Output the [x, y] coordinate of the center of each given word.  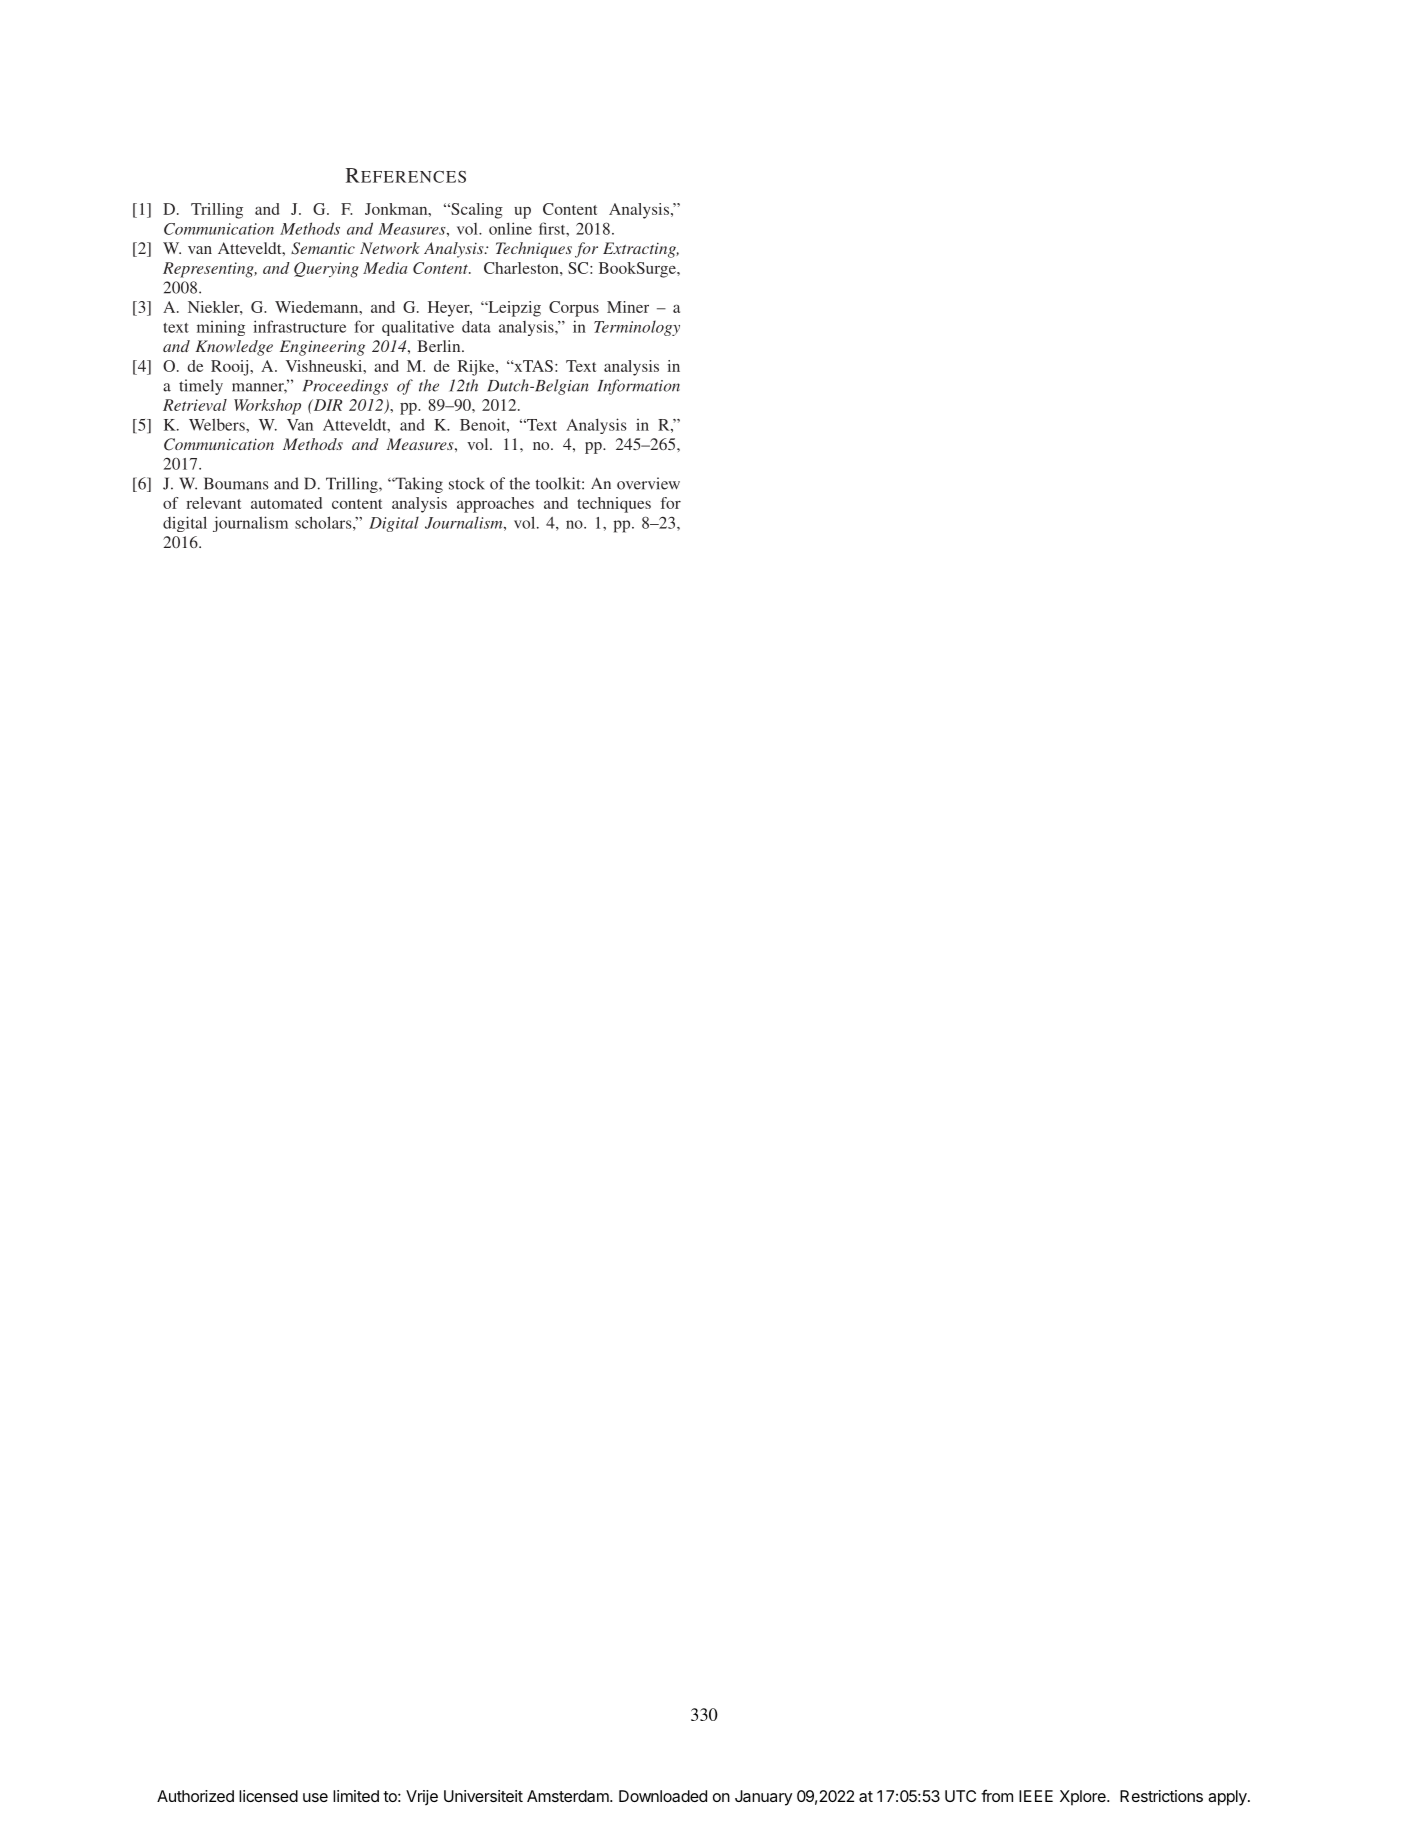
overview [648, 483]
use [315, 1797]
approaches [495, 505]
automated [286, 503]
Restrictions [1161, 1796]
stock [467, 483]
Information [638, 387]
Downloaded [663, 1796]
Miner [628, 307]
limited [356, 1796]
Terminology [637, 328]
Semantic [323, 248]
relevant [213, 503]
